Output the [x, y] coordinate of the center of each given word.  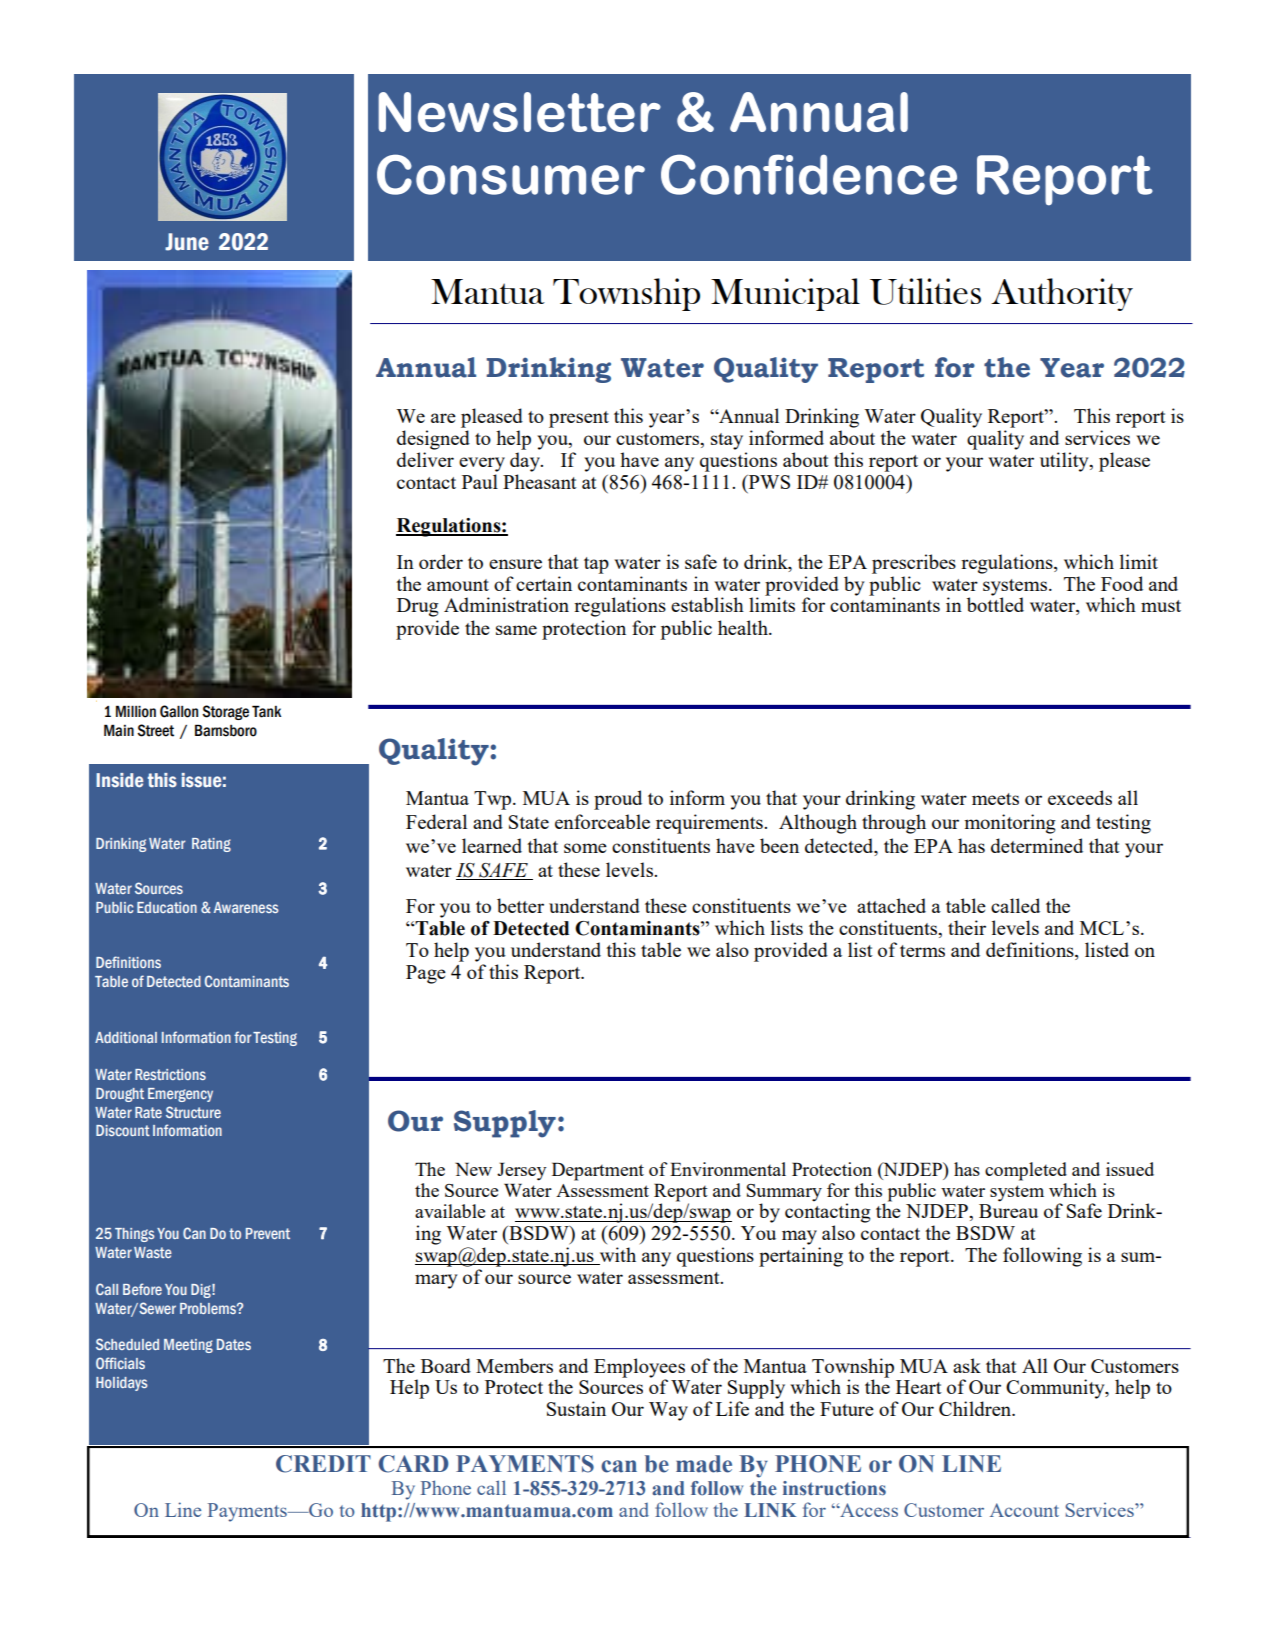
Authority [1062, 294]
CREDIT [323, 1464]
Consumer [511, 174]
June [187, 242]
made [704, 1464]
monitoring [1010, 824]
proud [618, 800]
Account [1024, 1510]
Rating [211, 845]
